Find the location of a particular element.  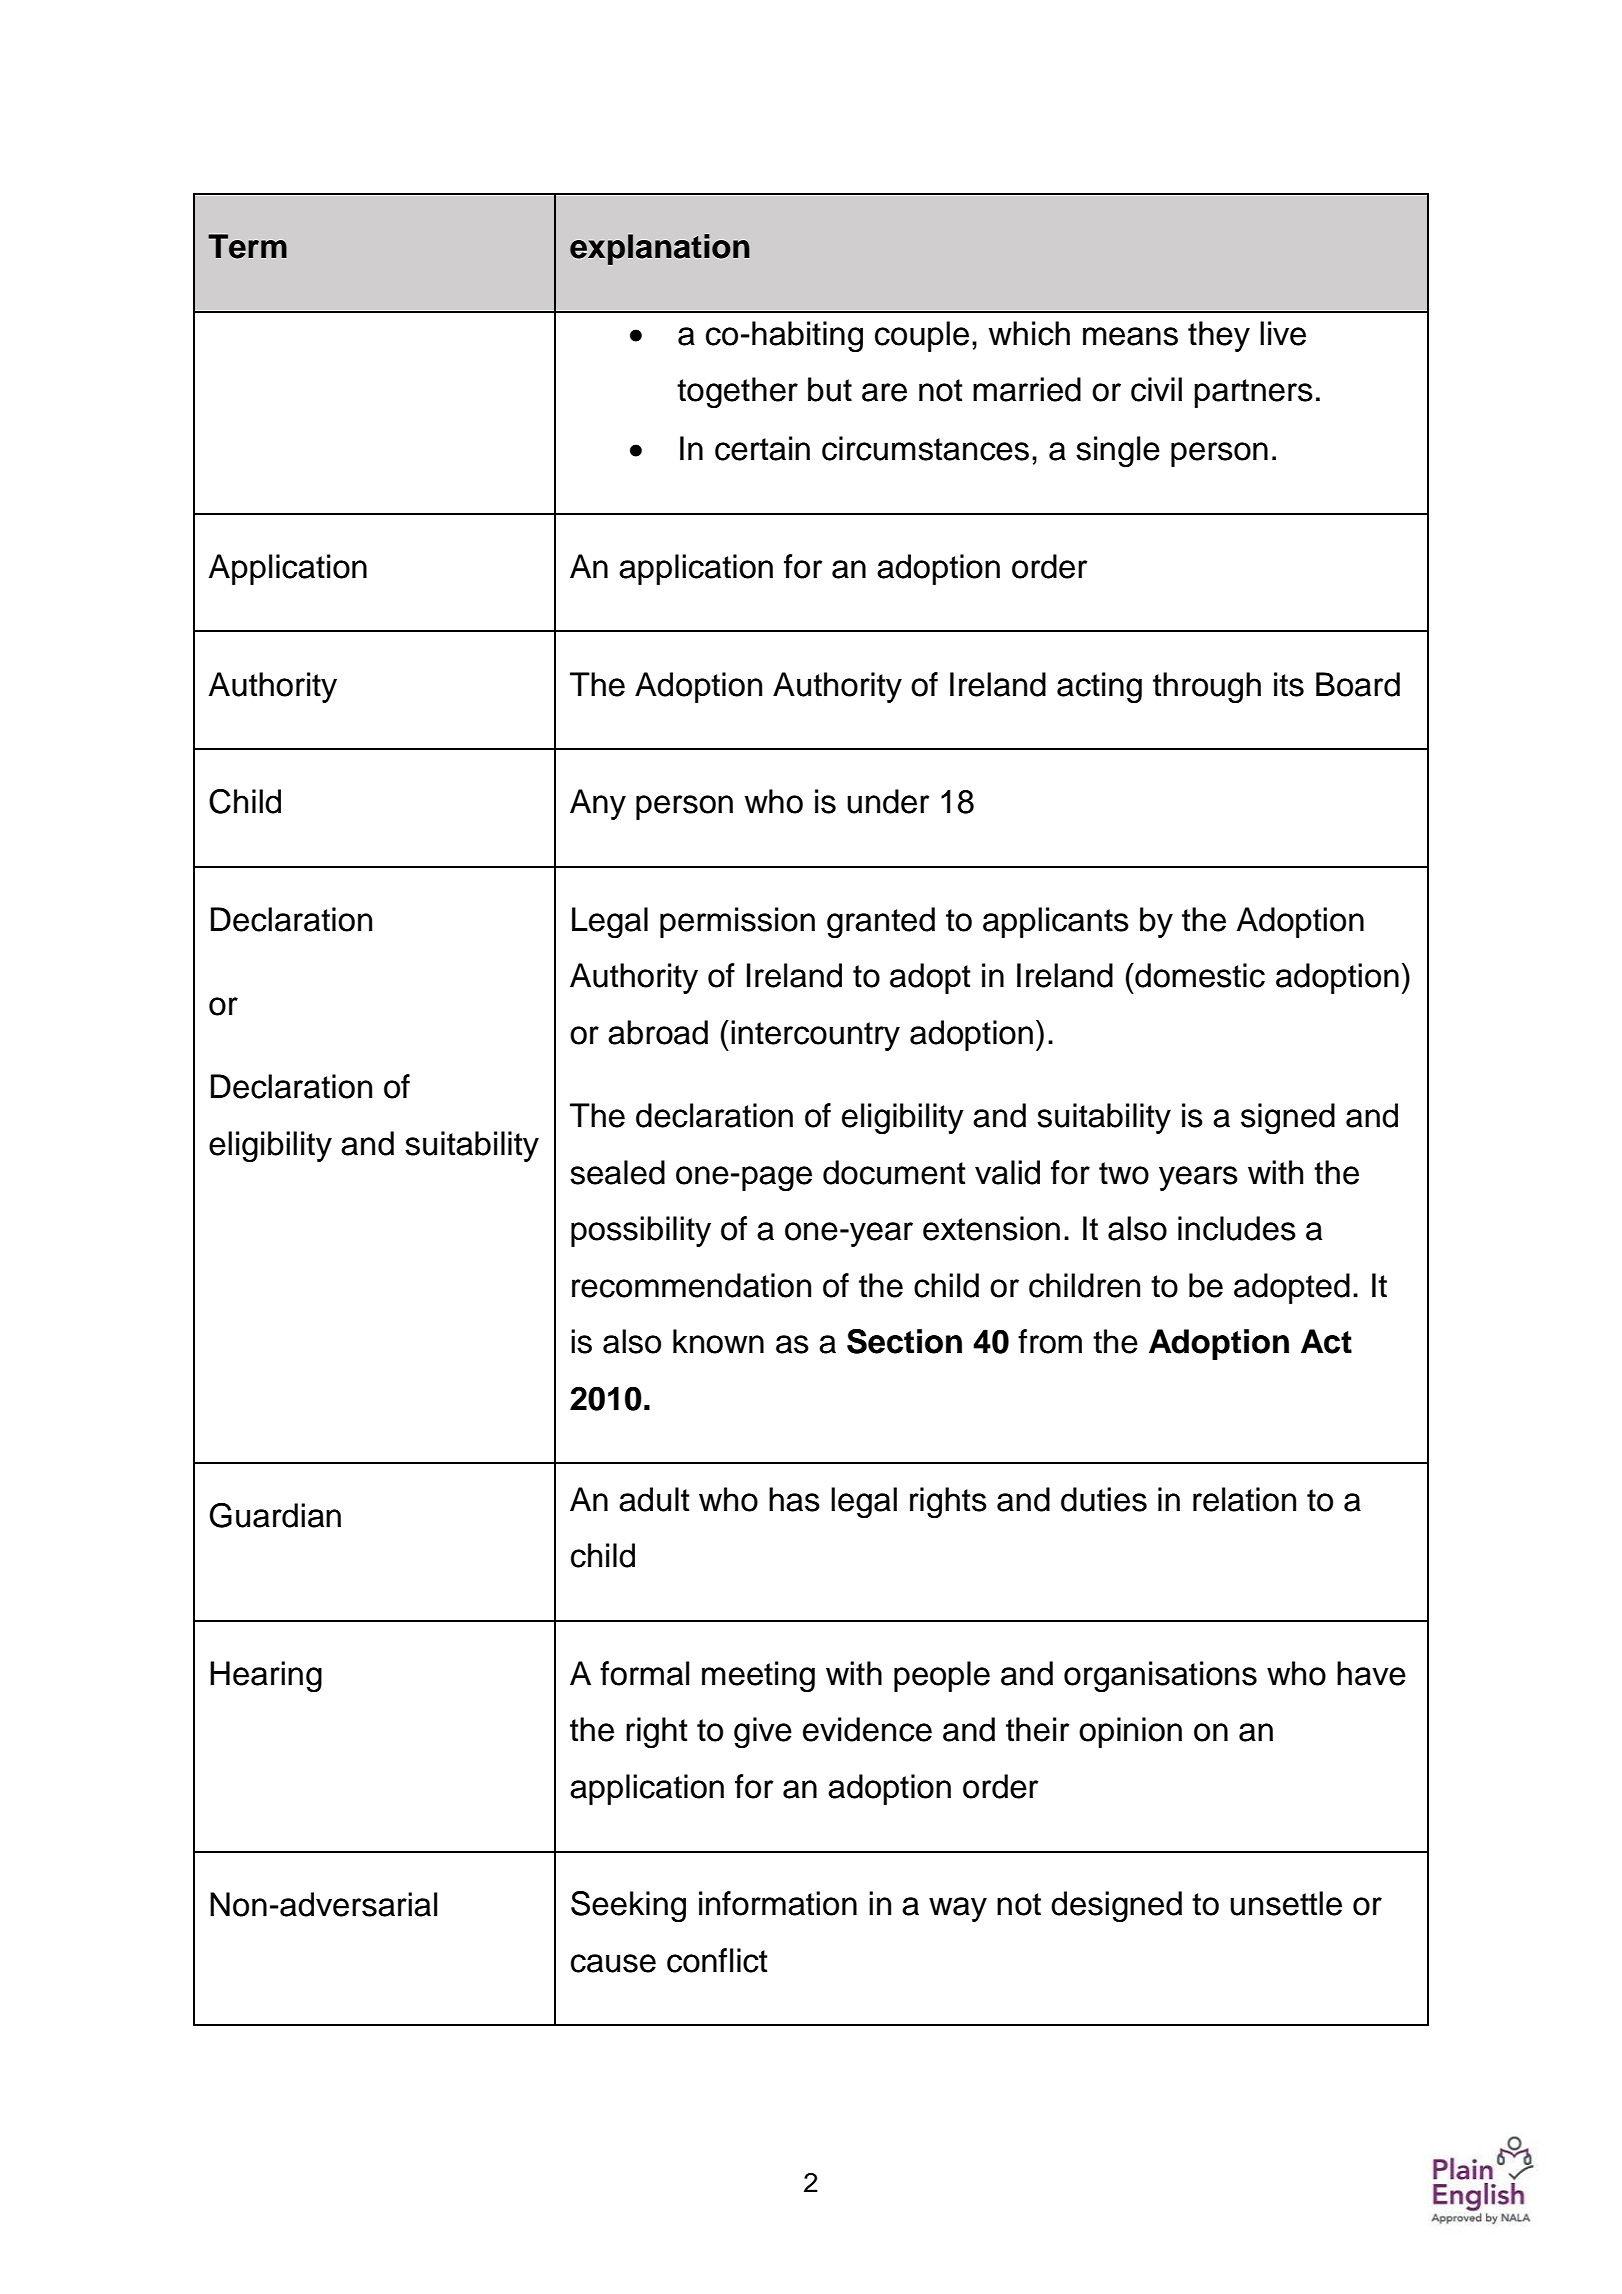

has is located at coordinates (794, 1499).
